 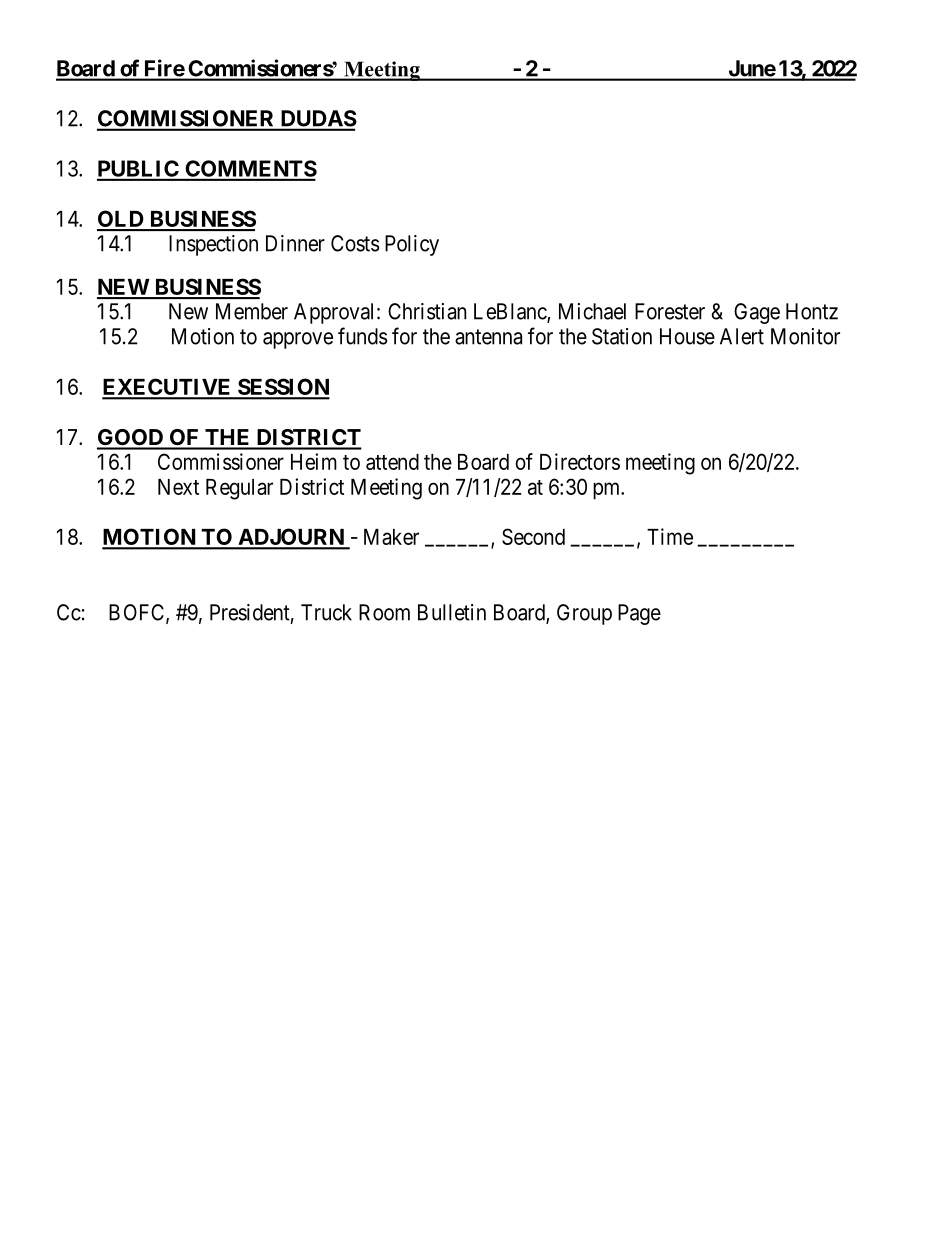 I want to click on Alert, so click(x=742, y=336).
